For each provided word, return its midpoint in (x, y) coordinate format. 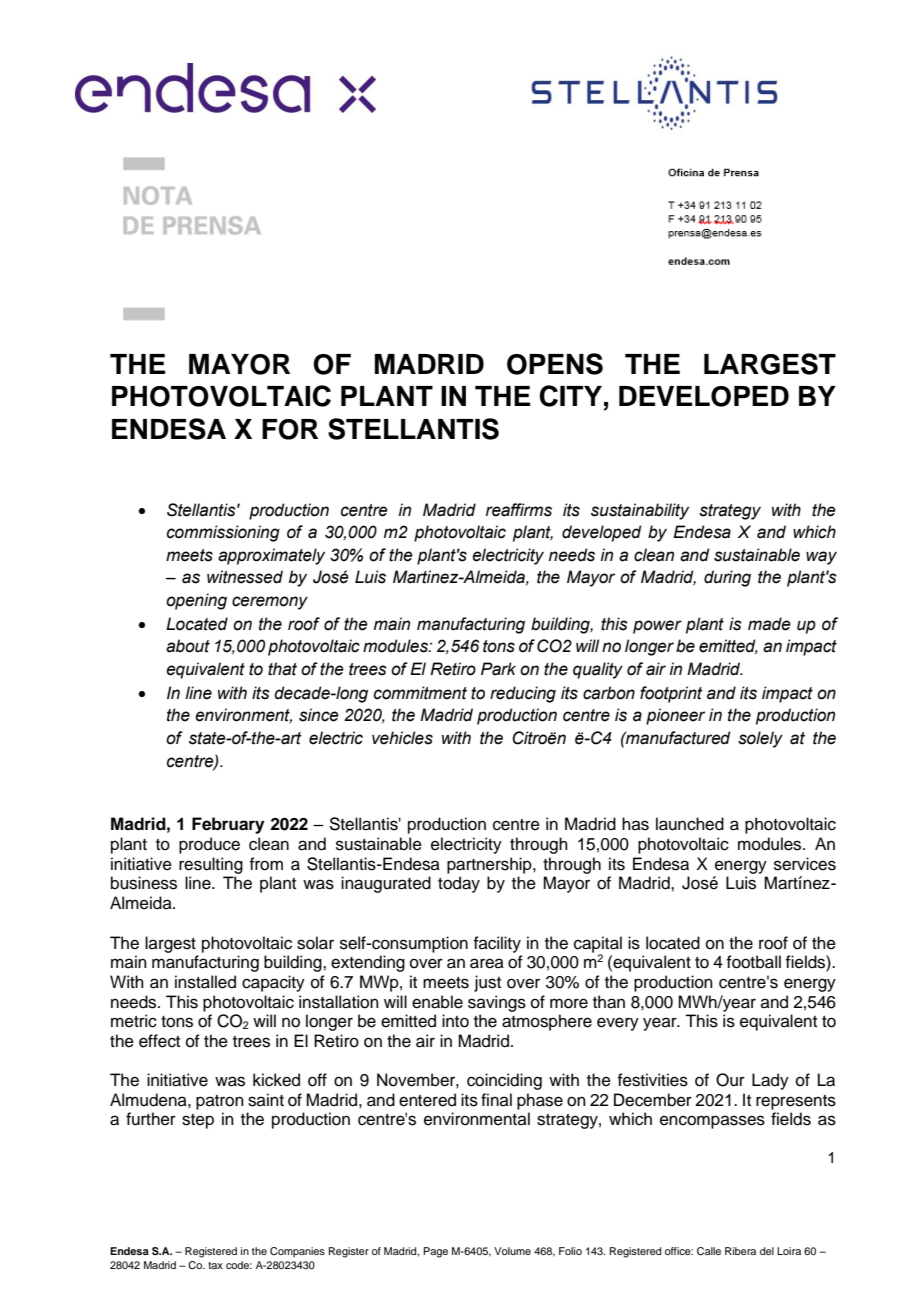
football (753, 962)
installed (205, 982)
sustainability (640, 511)
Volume (512, 1251)
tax (215, 1265)
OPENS (555, 364)
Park (498, 669)
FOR (290, 429)
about (188, 646)
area (487, 963)
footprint (671, 694)
